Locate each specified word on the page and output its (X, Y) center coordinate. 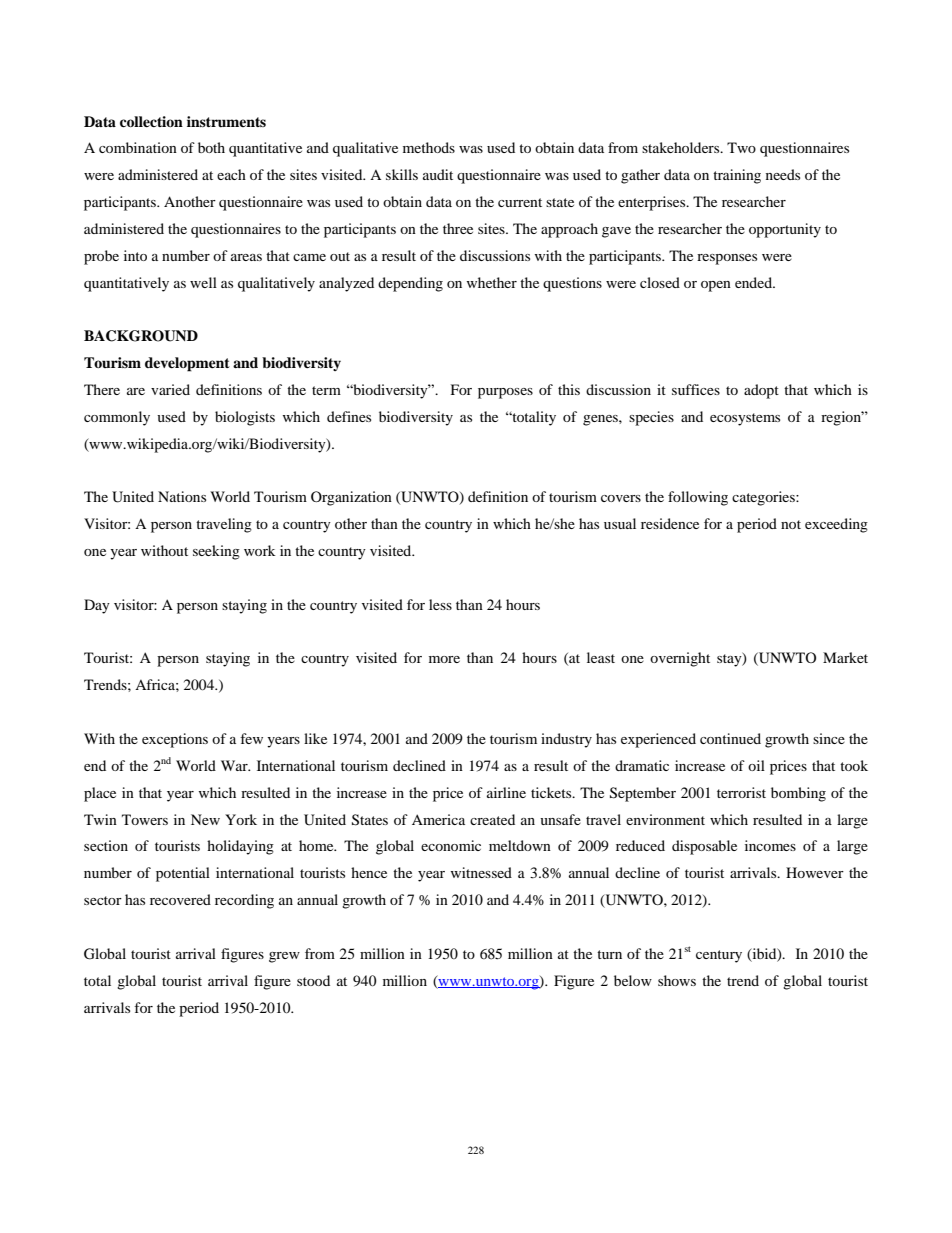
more (444, 659)
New (205, 819)
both (211, 147)
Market (845, 657)
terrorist (741, 792)
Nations (182, 496)
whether (492, 282)
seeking (216, 552)
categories (764, 498)
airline (506, 792)
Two (741, 147)
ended (755, 282)
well (203, 282)
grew (284, 957)
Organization (351, 498)
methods (429, 147)
